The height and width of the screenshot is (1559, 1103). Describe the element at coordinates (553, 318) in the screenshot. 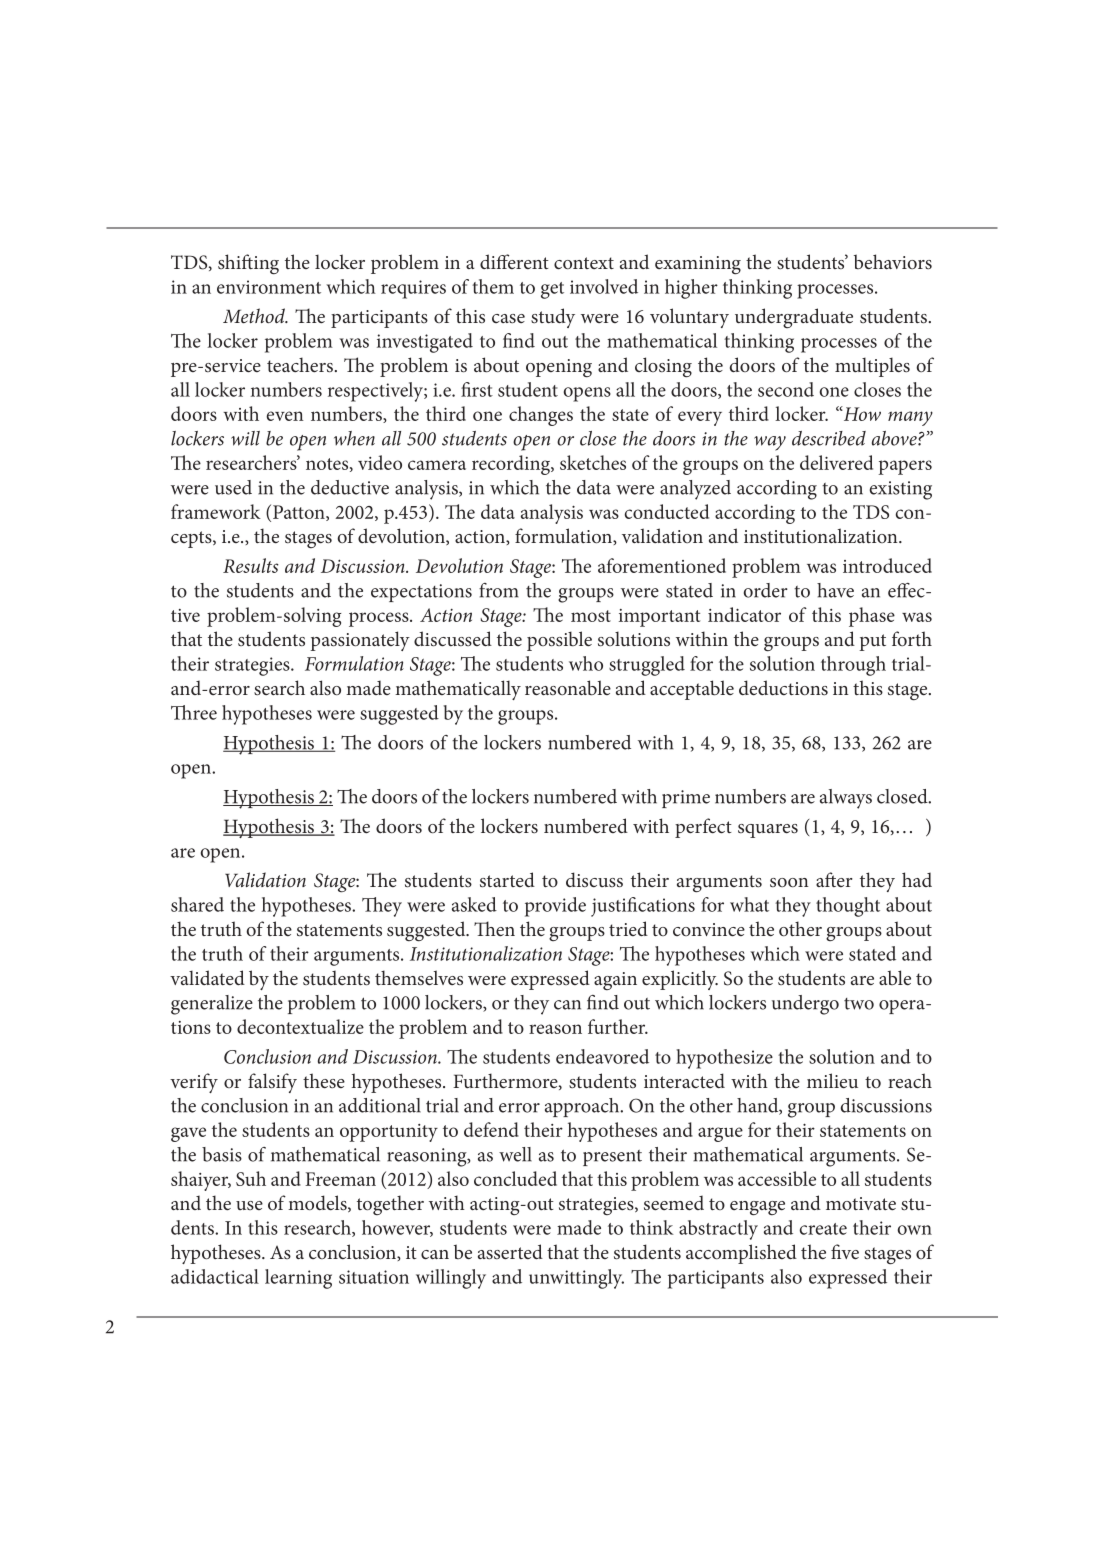

I see `study` at that location.
